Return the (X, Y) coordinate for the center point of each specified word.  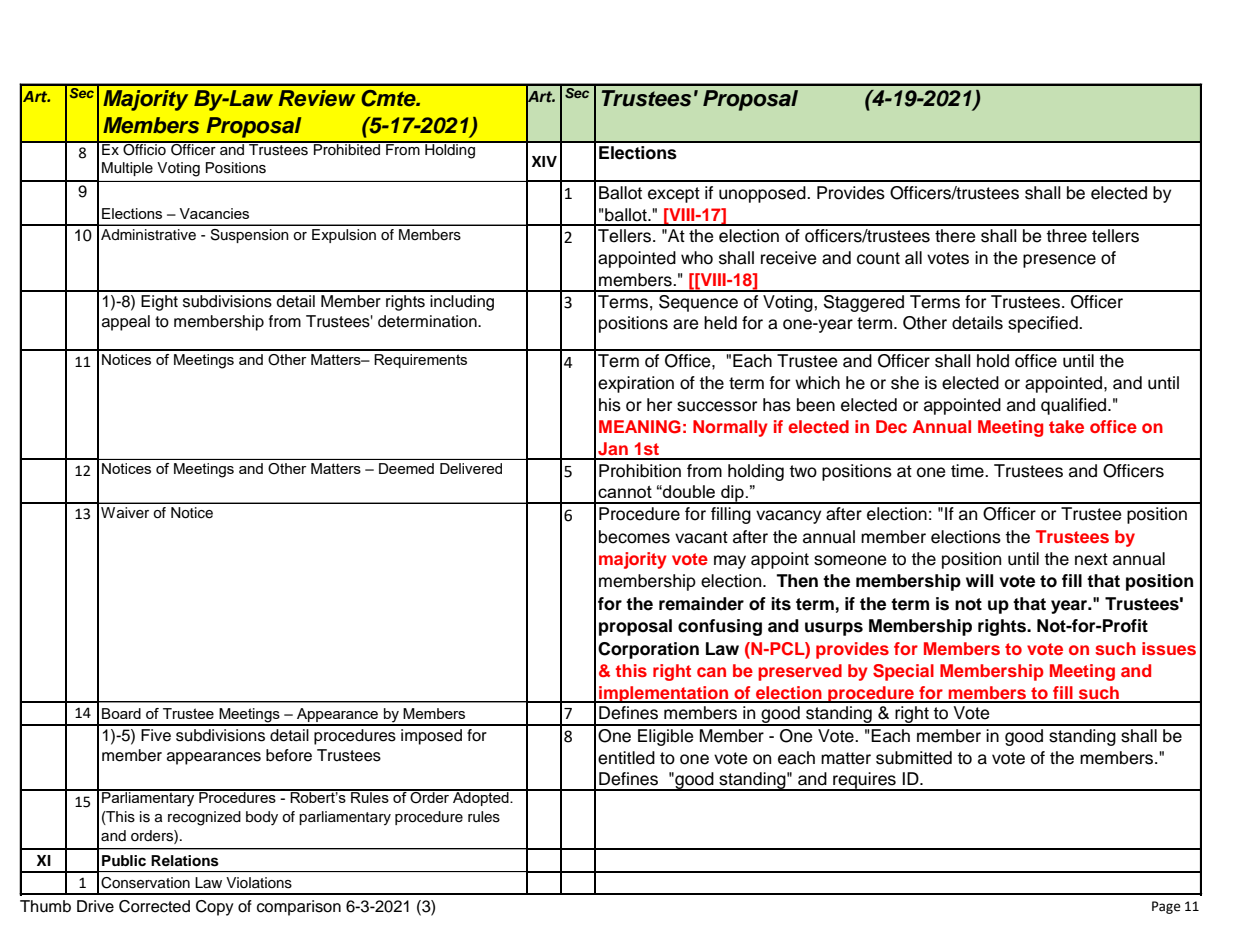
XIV (544, 161)
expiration (636, 384)
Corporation (648, 650)
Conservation (145, 883)
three (1066, 236)
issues (1169, 648)
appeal (126, 323)
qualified (1075, 406)
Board (121, 713)
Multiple (127, 169)
